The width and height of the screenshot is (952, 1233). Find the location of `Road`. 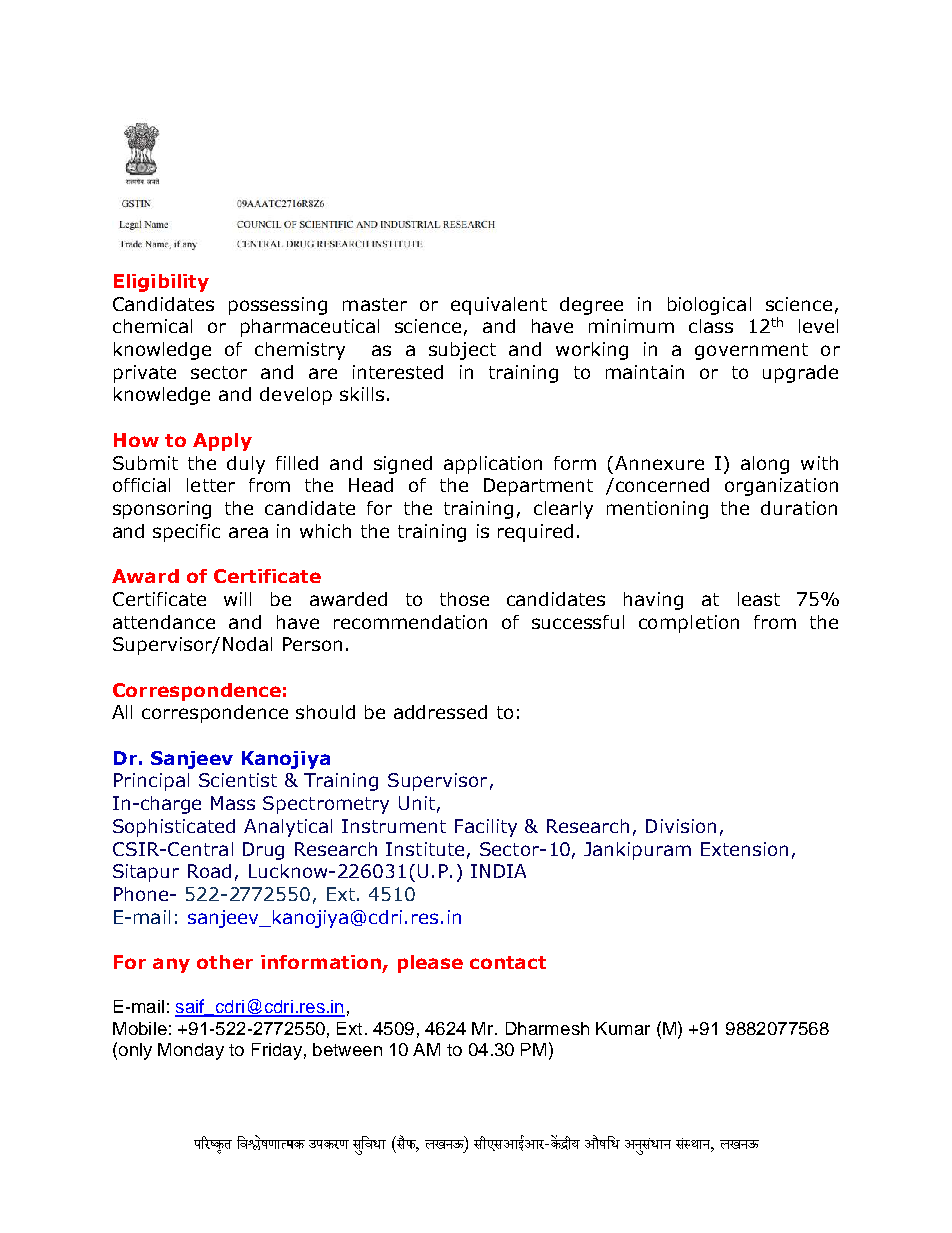

Road is located at coordinates (209, 871).
